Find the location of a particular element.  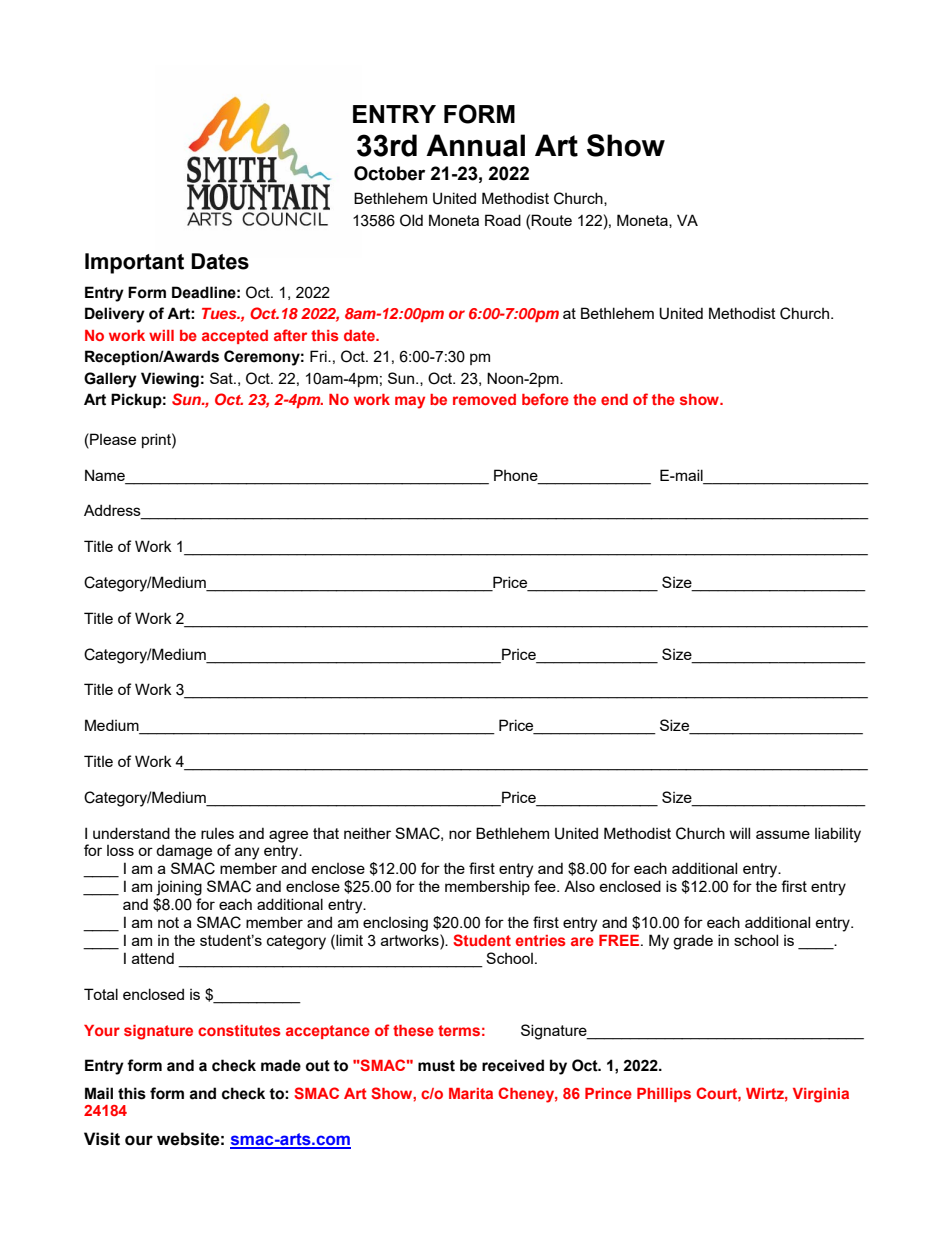

nor is located at coordinates (460, 834).
